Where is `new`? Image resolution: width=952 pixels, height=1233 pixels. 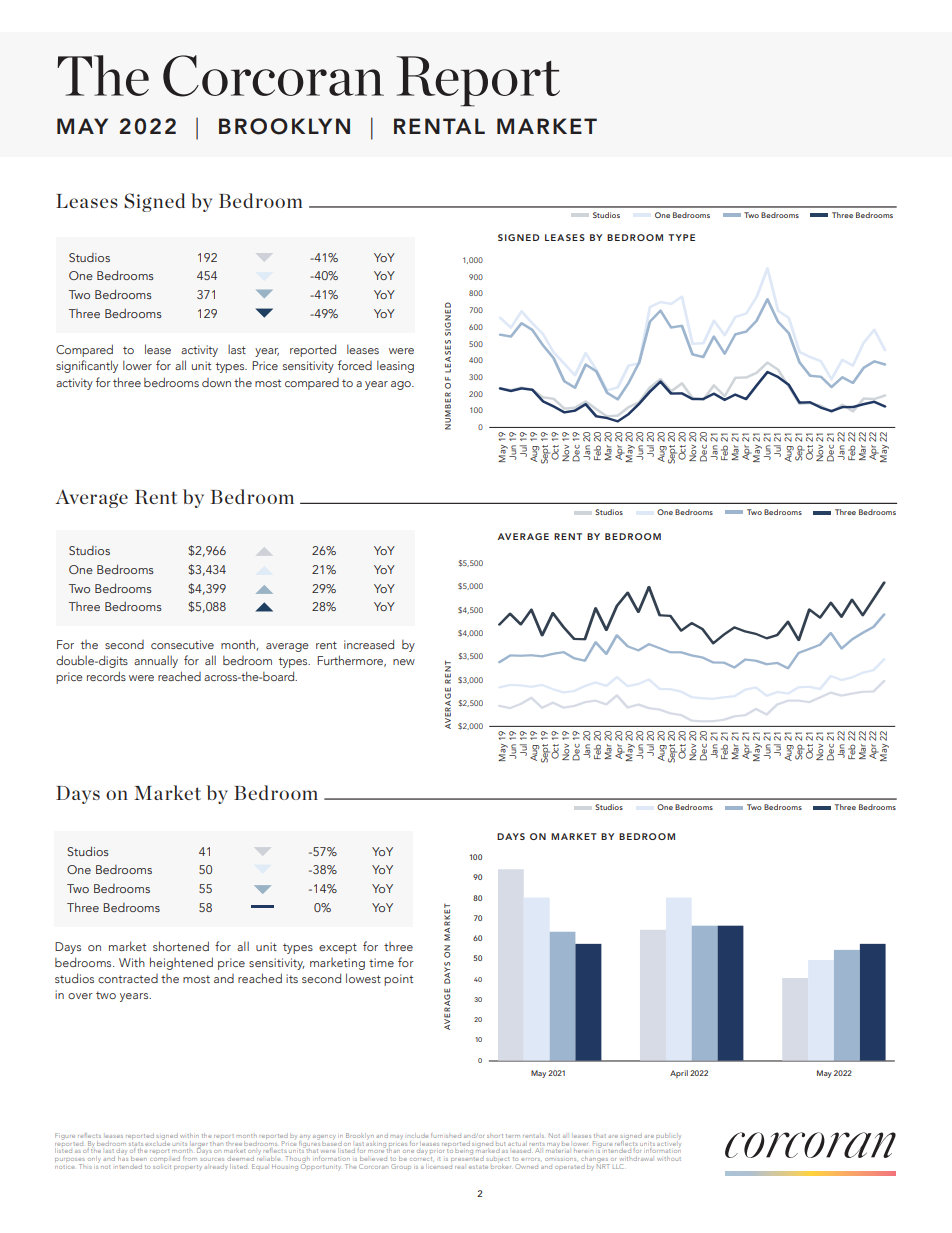 new is located at coordinates (404, 662).
